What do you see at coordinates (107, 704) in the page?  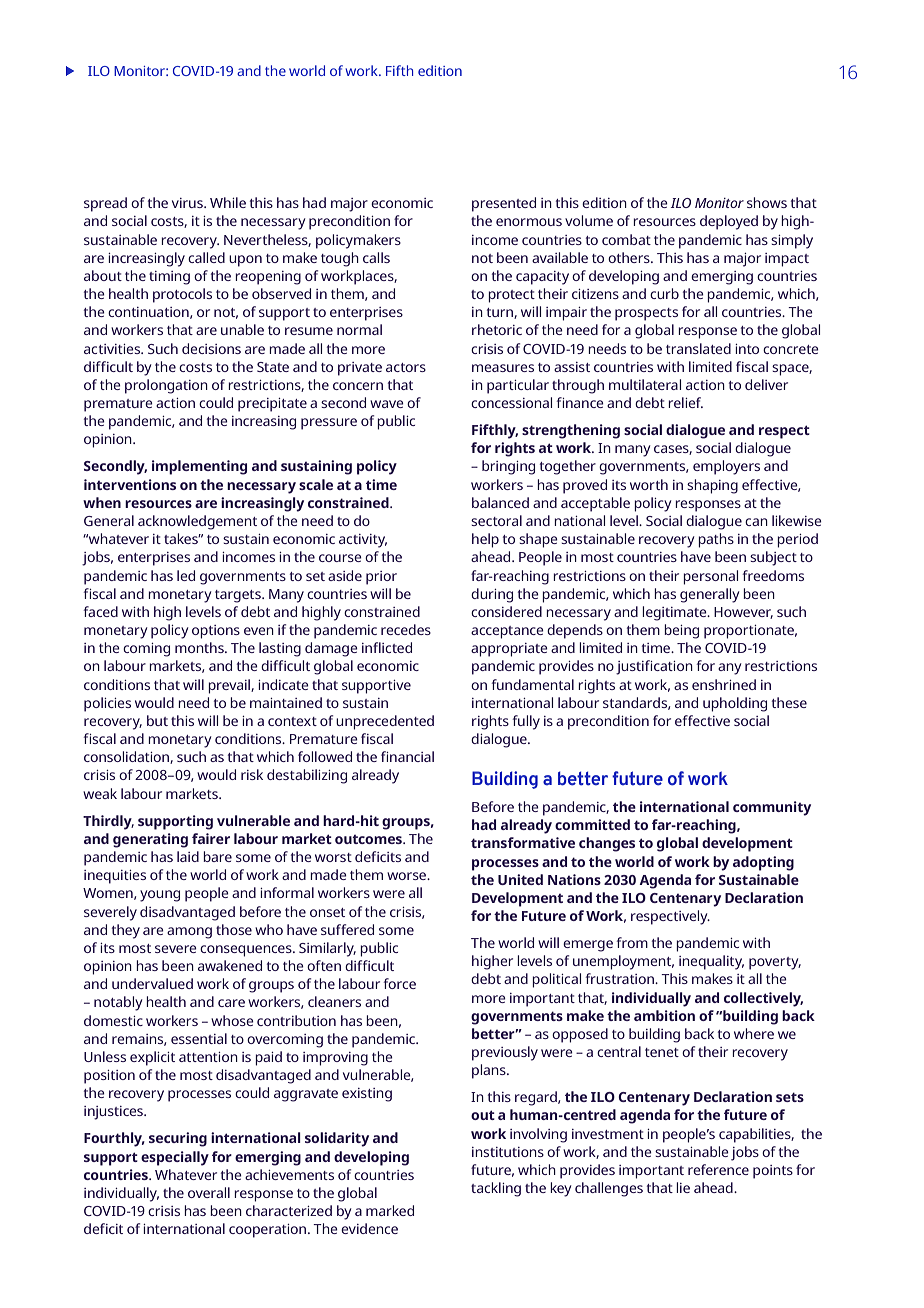 I see `policies` at bounding box center [107, 704].
